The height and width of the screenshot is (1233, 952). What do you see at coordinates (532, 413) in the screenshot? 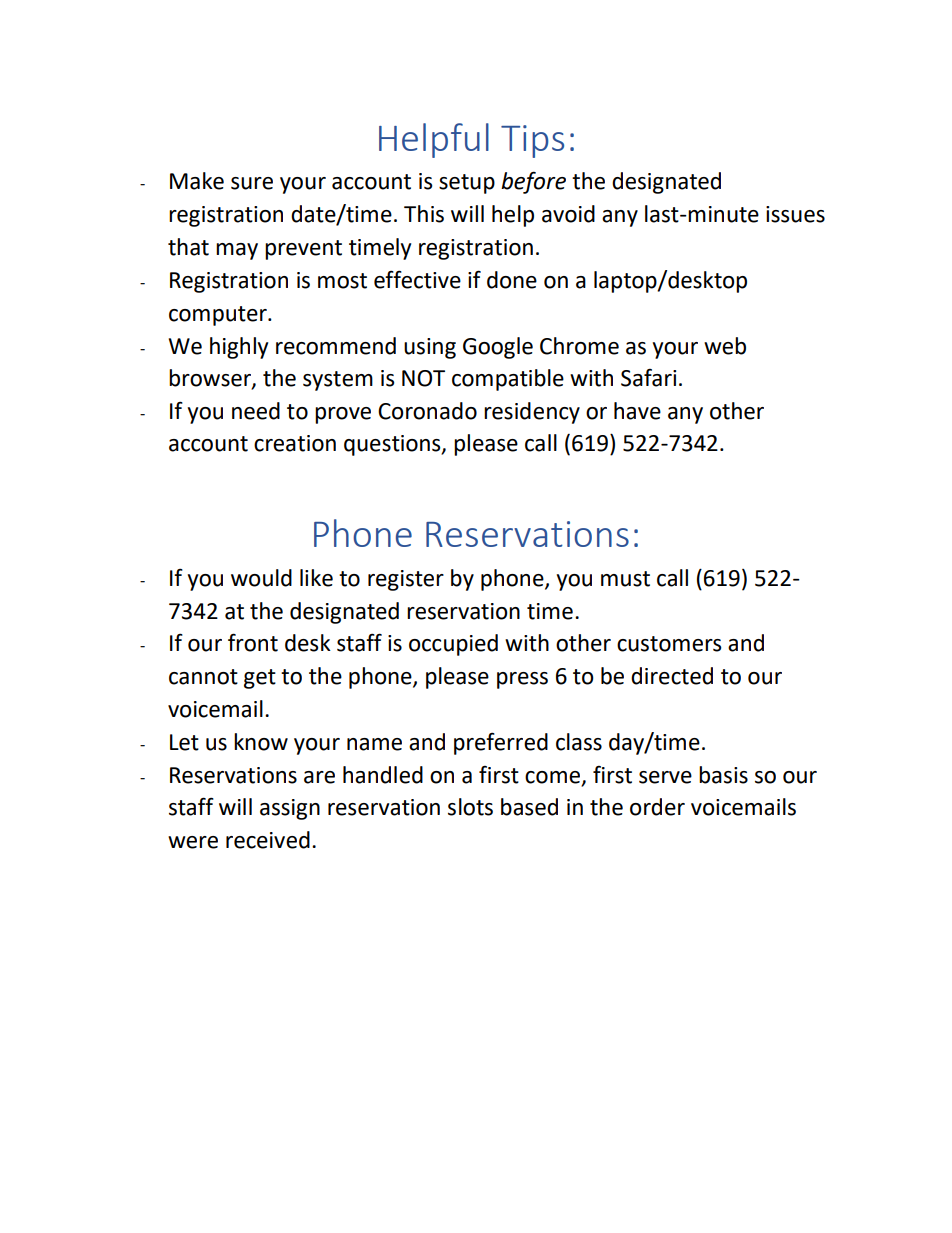
I see `residency` at bounding box center [532, 413].
